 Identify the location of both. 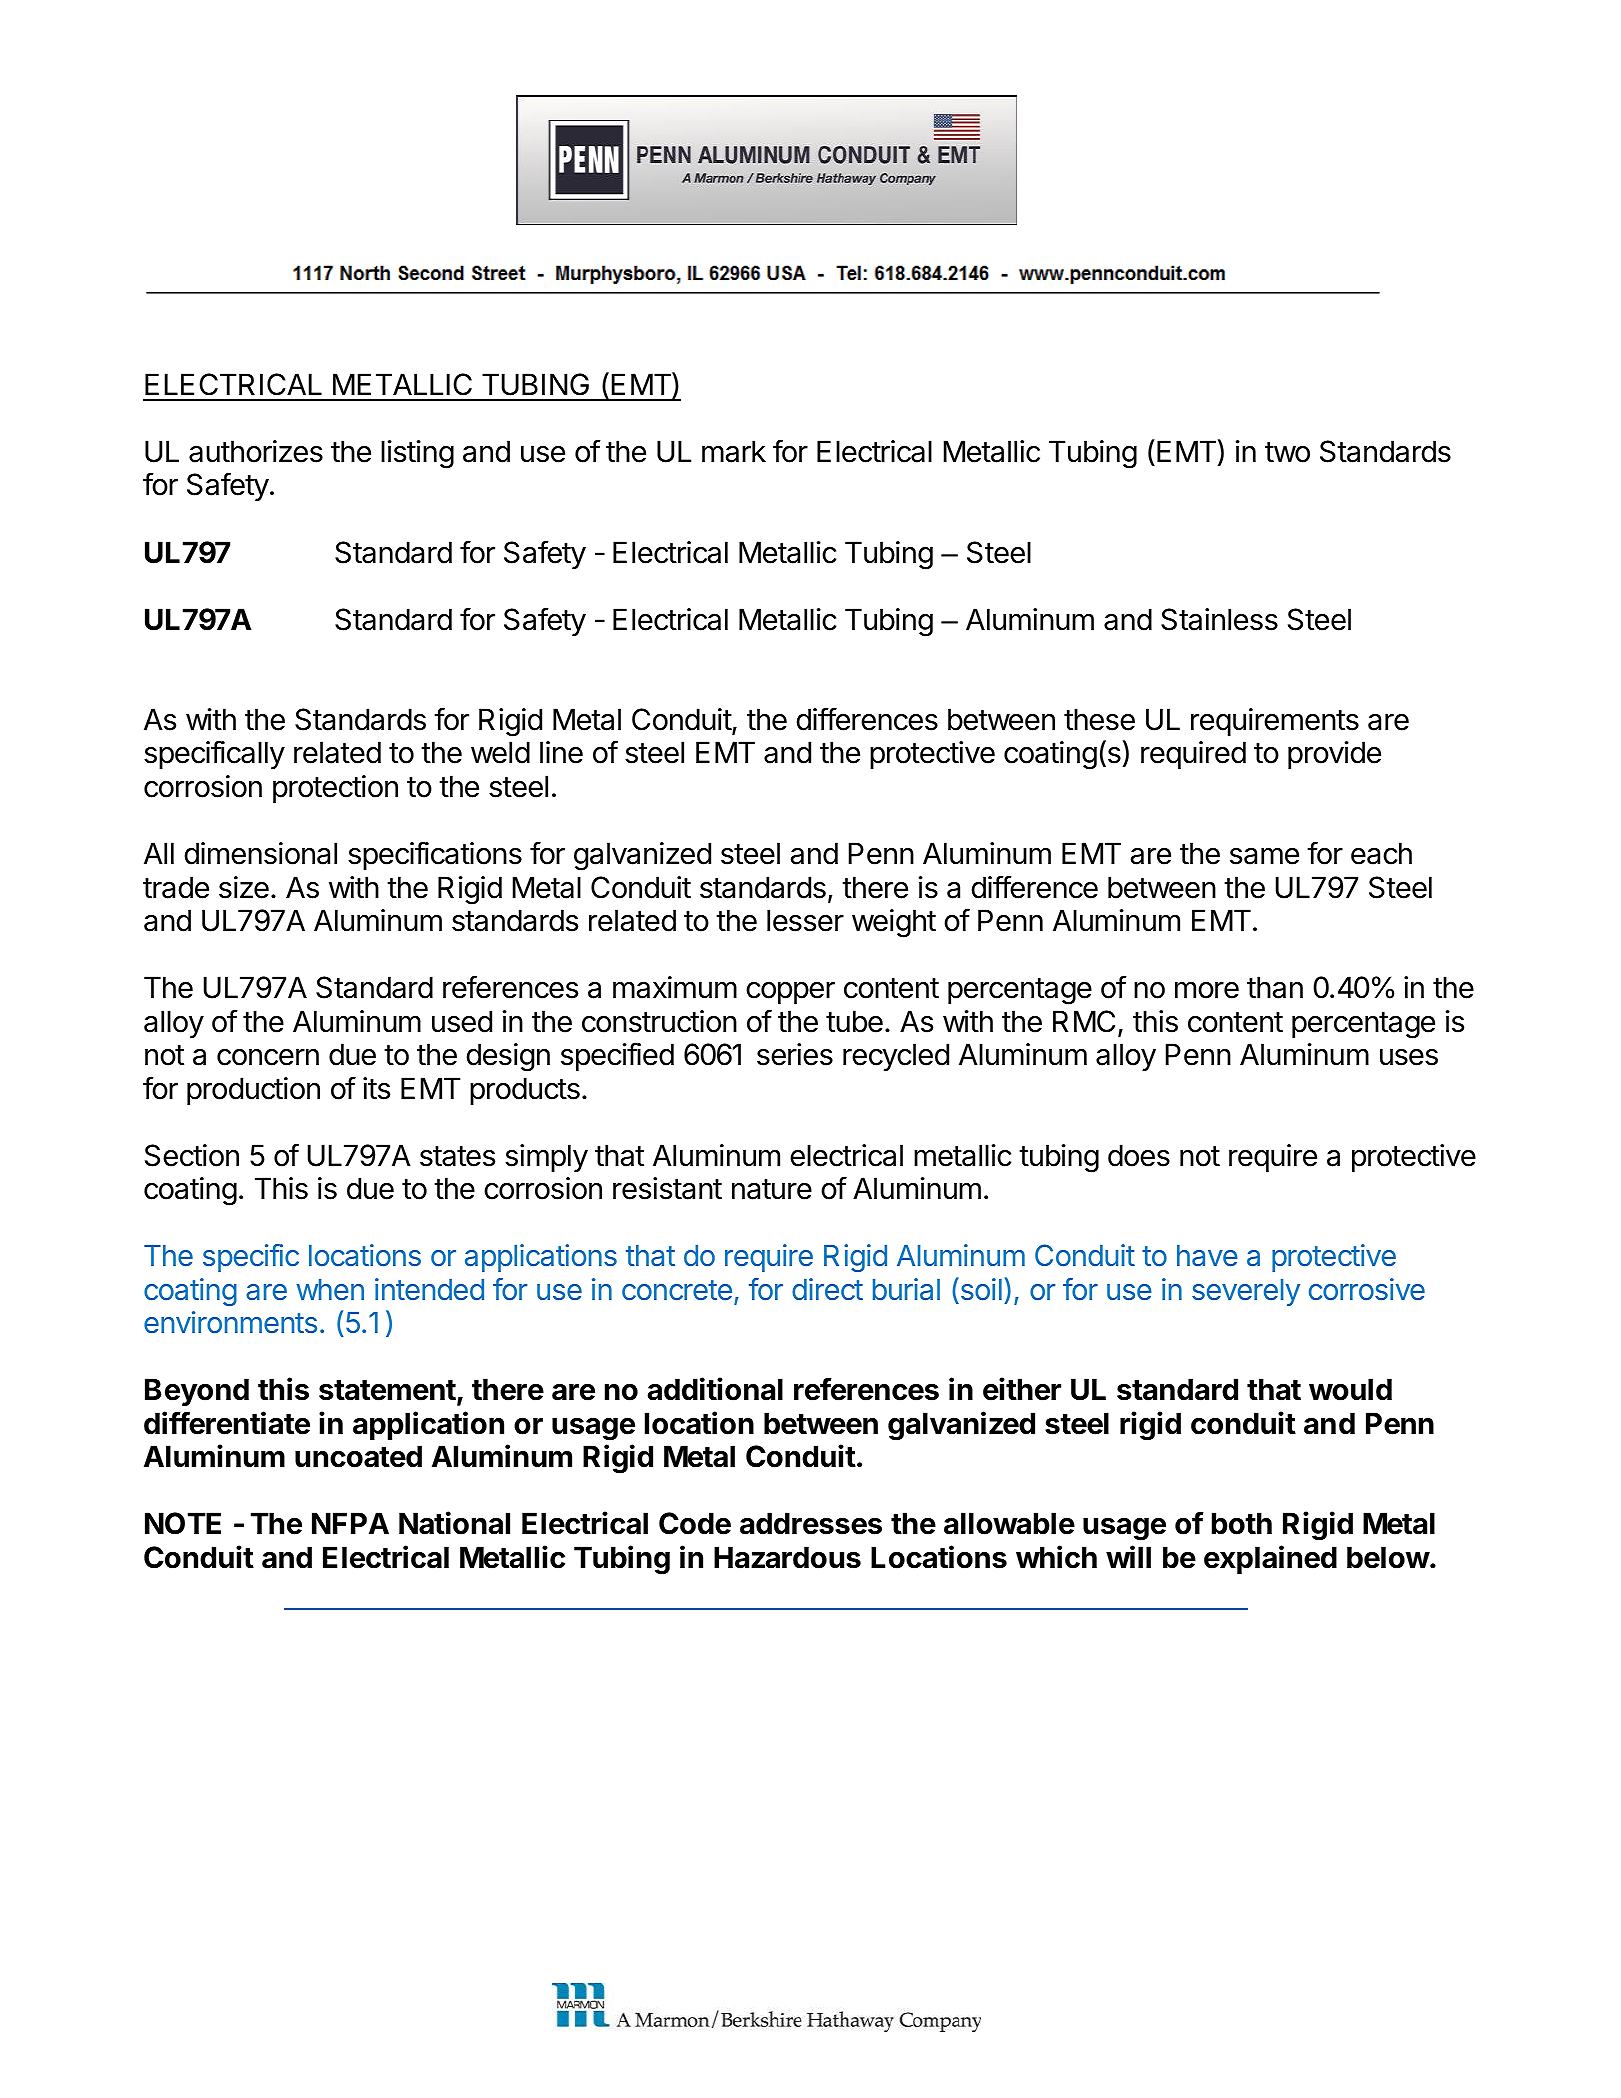
(1242, 1523).
